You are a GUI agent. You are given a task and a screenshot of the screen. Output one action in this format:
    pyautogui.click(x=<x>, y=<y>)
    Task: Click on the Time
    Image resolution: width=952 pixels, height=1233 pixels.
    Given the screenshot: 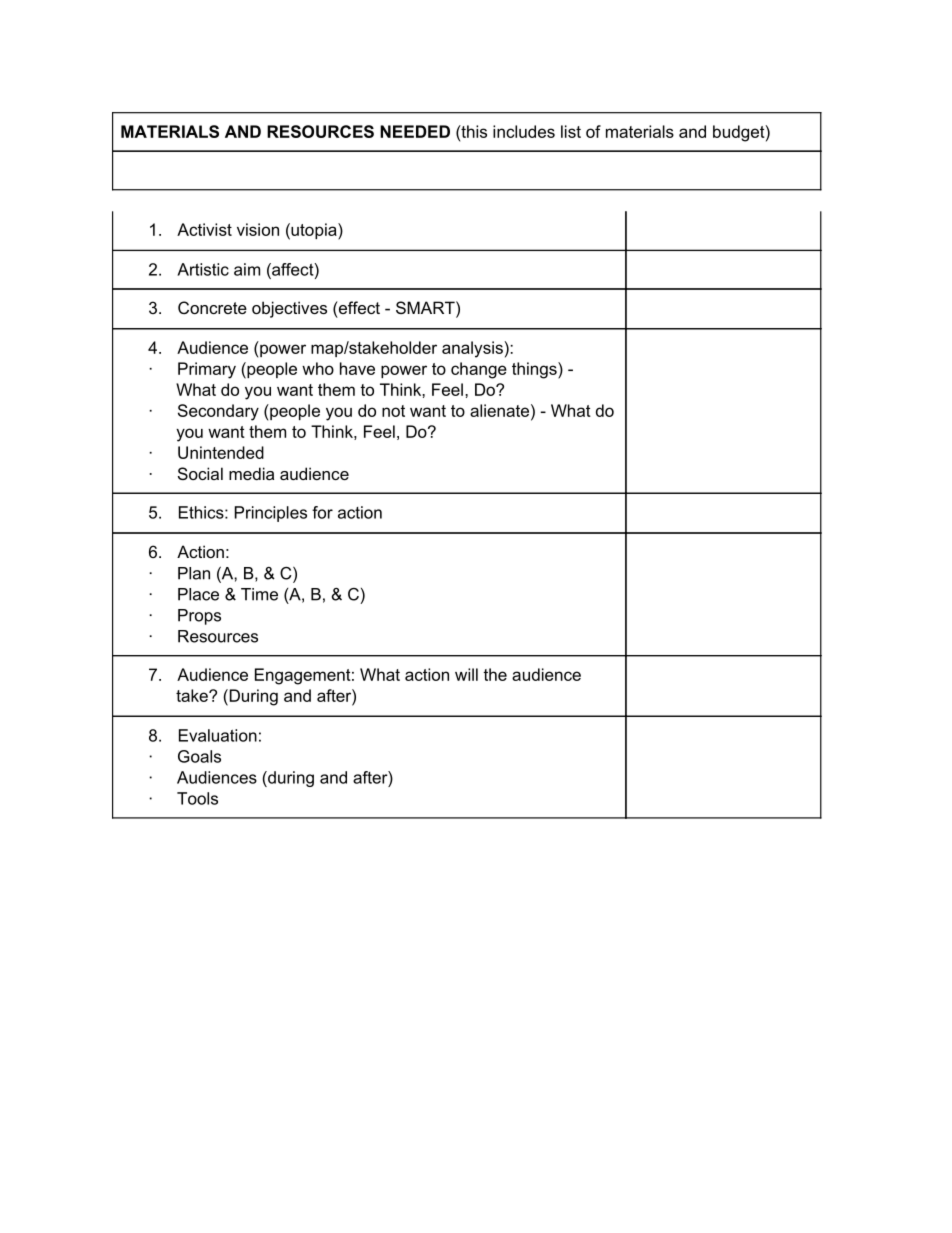 What is the action you would take?
    pyautogui.click(x=259, y=594)
